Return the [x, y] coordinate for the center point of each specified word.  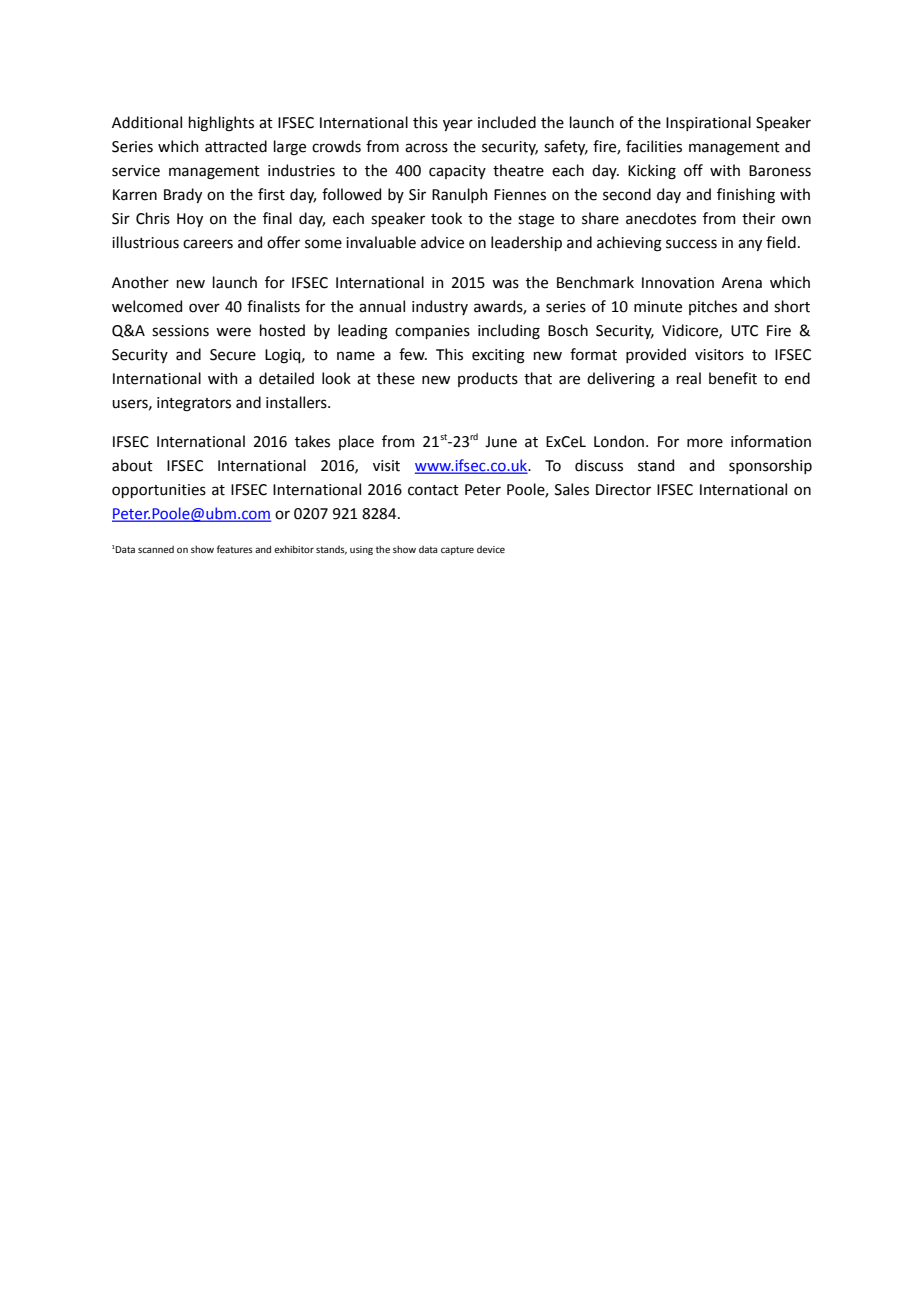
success [691, 244]
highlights [221, 124]
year [458, 125]
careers [208, 244]
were [233, 332]
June [501, 442]
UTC [744, 331]
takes [312, 441]
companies [432, 332]
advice [442, 242]
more [705, 443]
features [235, 549]
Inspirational [708, 123]
